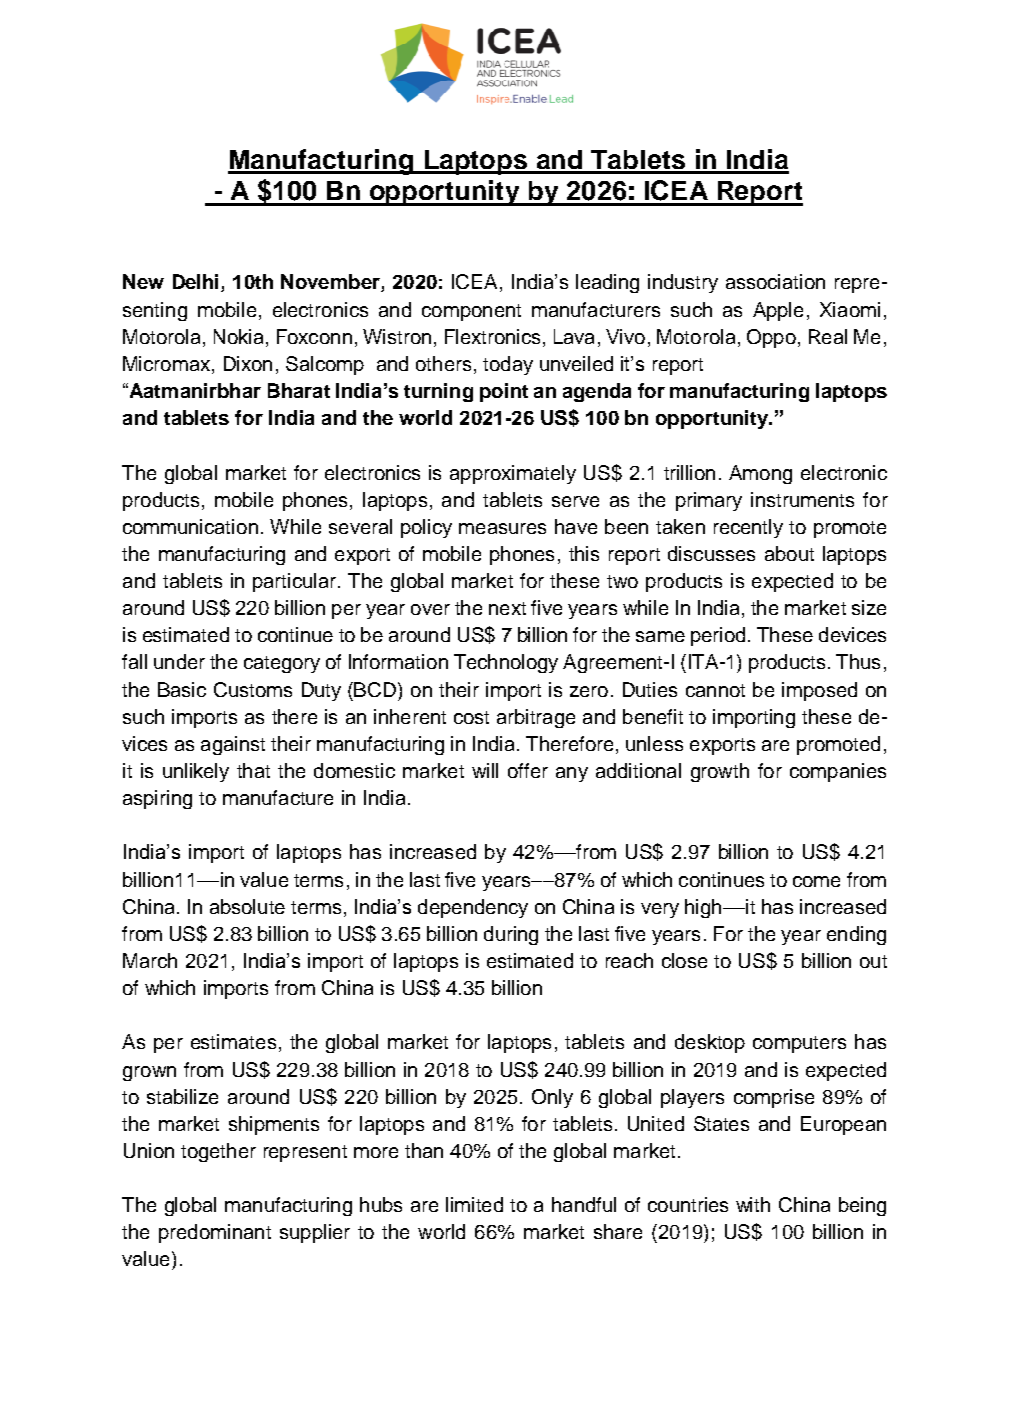 The image size is (1009, 1428). I want to click on come, so click(816, 881).
